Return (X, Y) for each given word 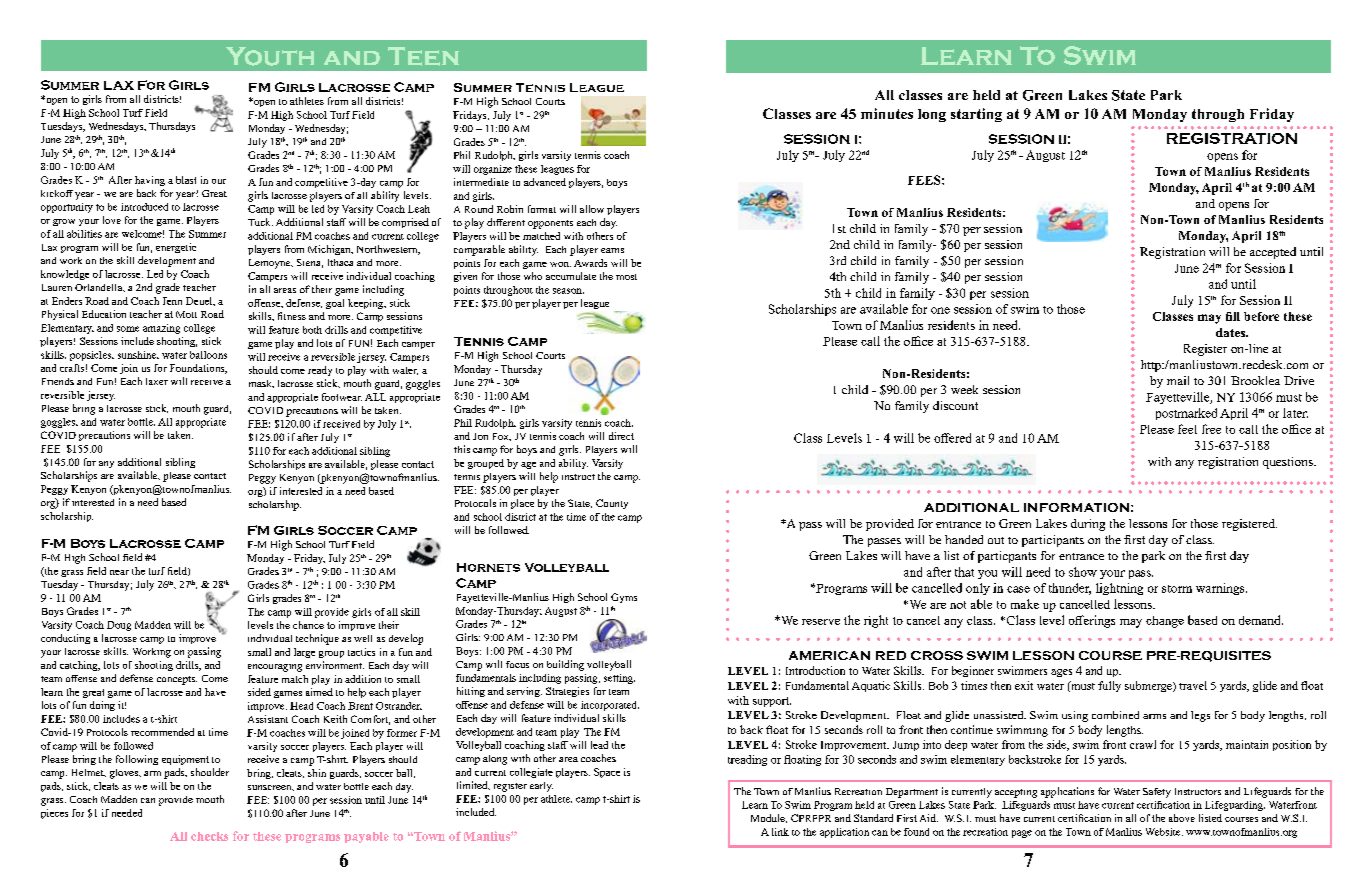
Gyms (624, 598)
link (780, 832)
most (626, 277)
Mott (186, 314)
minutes (887, 113)
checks (209, 836)
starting (976, 115)
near (119, 572)
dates (1231, 332)
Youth (270, 56)
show (1083, 572)
